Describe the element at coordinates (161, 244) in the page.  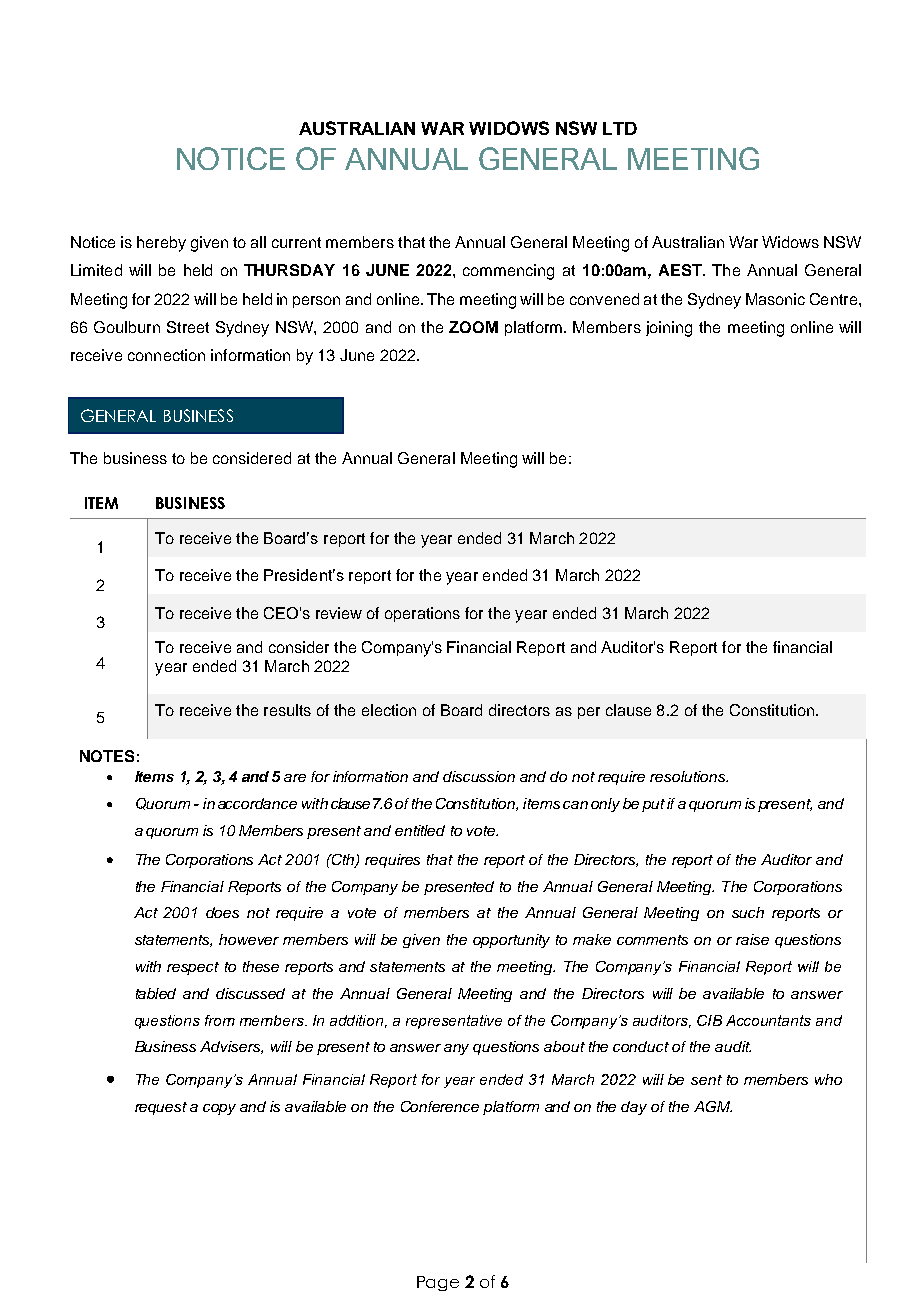
I see `hereby` at that location.
